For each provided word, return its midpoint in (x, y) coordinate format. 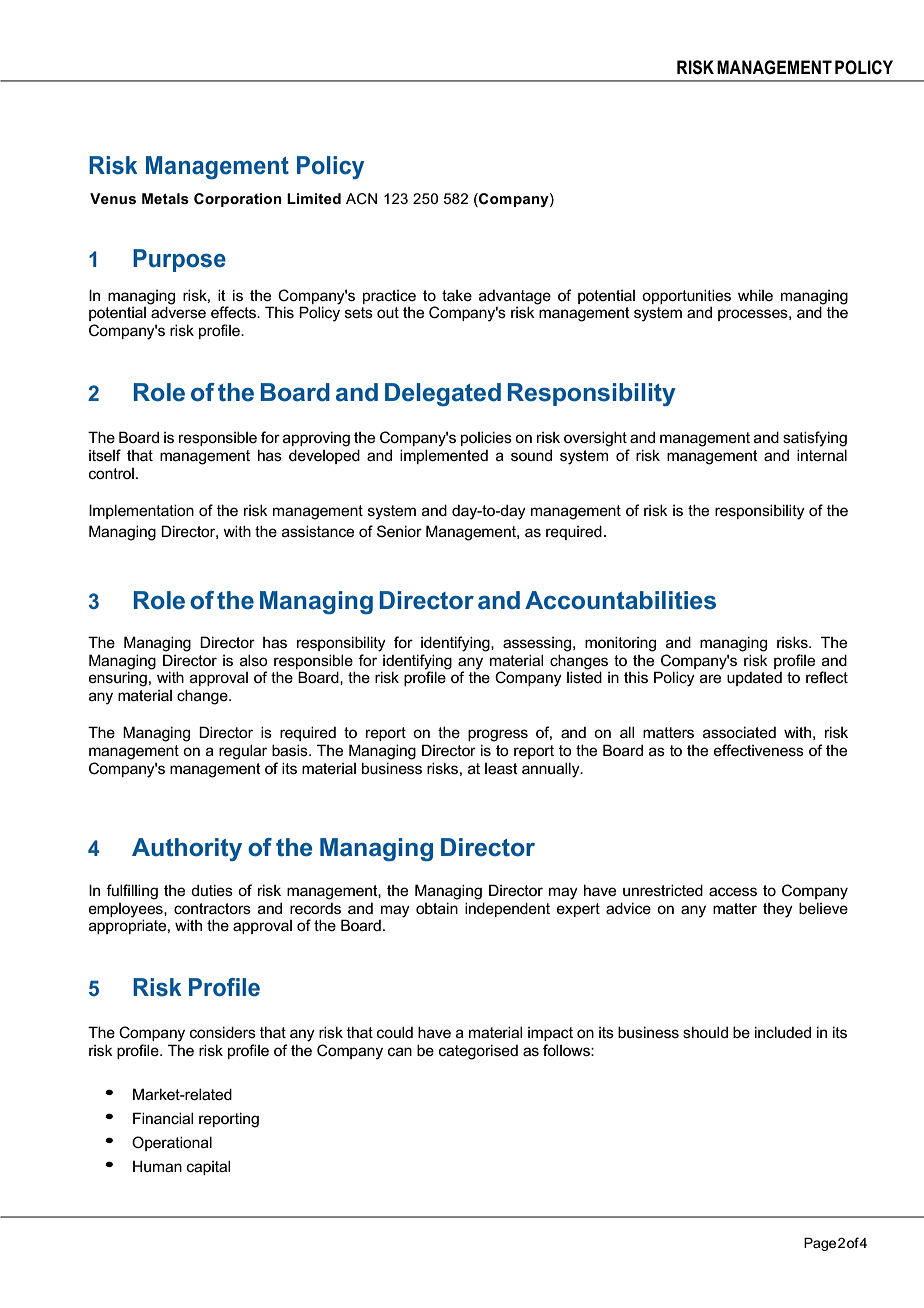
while (755, 295)
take (457, 295)
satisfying (815, 439)
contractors (212, 908)
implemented (444, 456)
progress (498, 735)
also (254, 660)
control (111, 473)
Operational (172, 1143)
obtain (437, 908)
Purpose (179, 260)
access (733, 891)
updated (754, 679)
